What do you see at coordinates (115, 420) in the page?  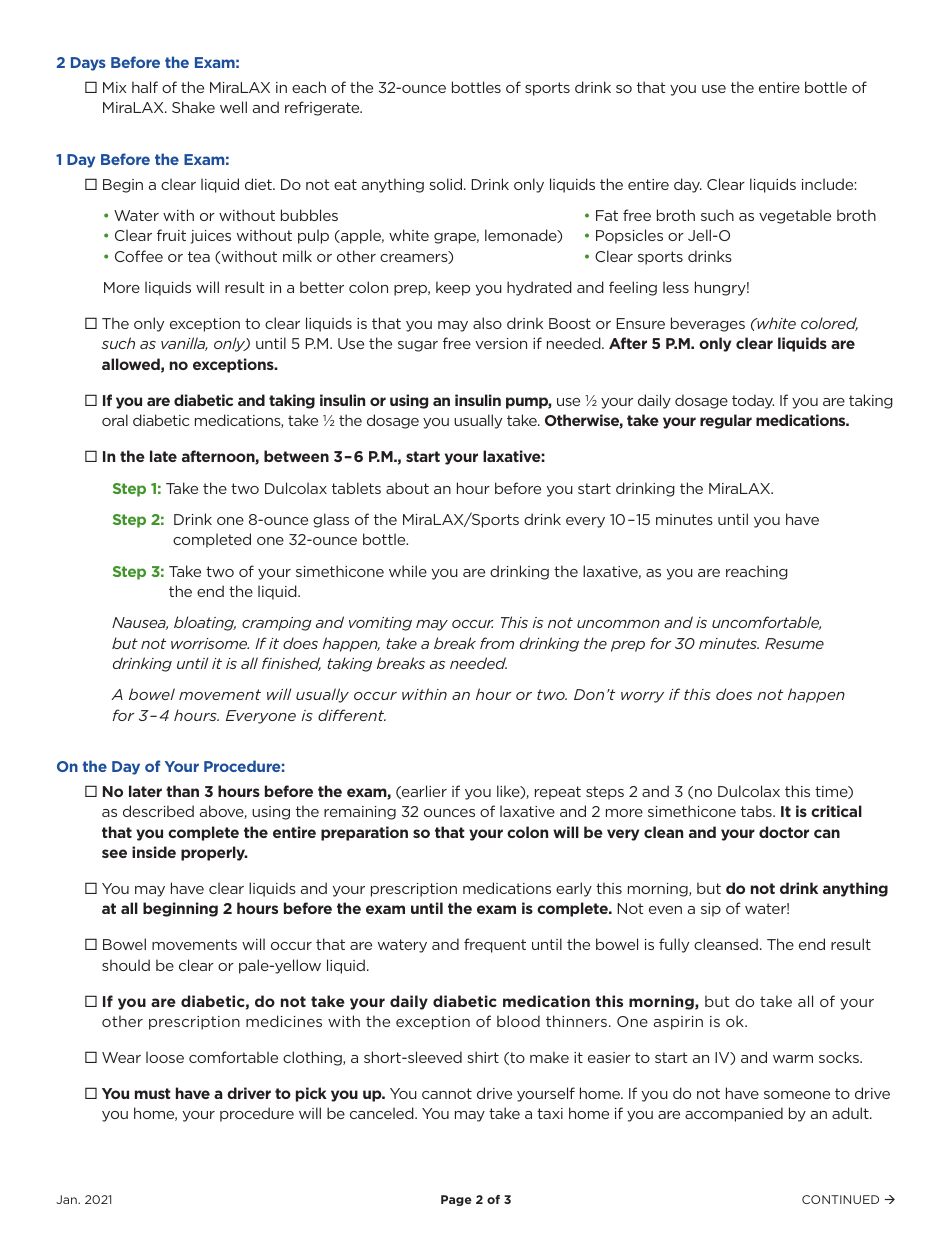 I see `oral` at bounding box center [115, 420].
